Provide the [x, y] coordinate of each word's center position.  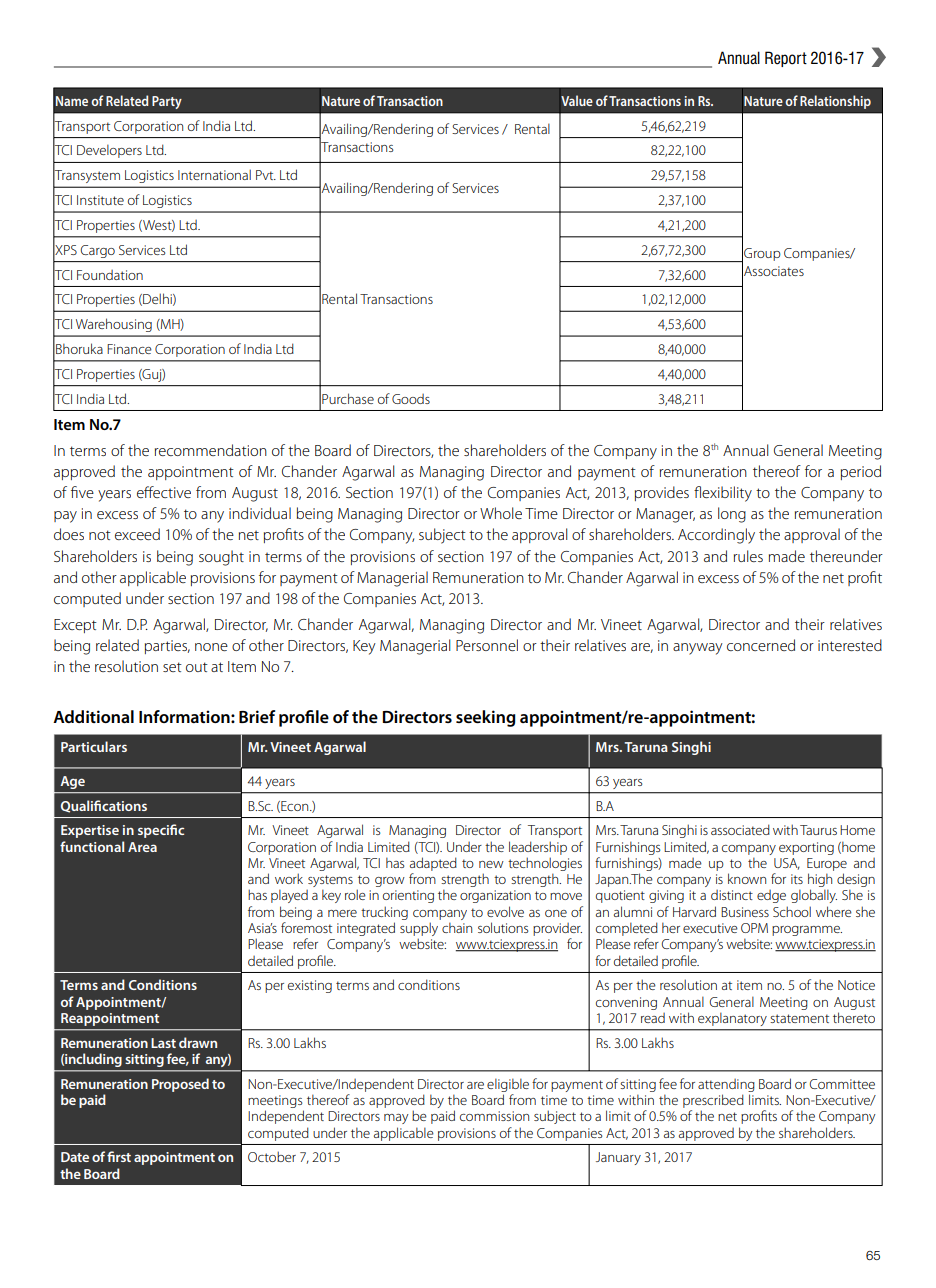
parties [167, 647]
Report [786, 59]
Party [167, 102]
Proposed [180, 1085]
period [861, 472]
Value [577, 100]
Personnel [487, 645]
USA [787, 864]
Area [142, 847]
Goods [411, 399]
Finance [129, 349]
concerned [761, 645]
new [491, 864]
